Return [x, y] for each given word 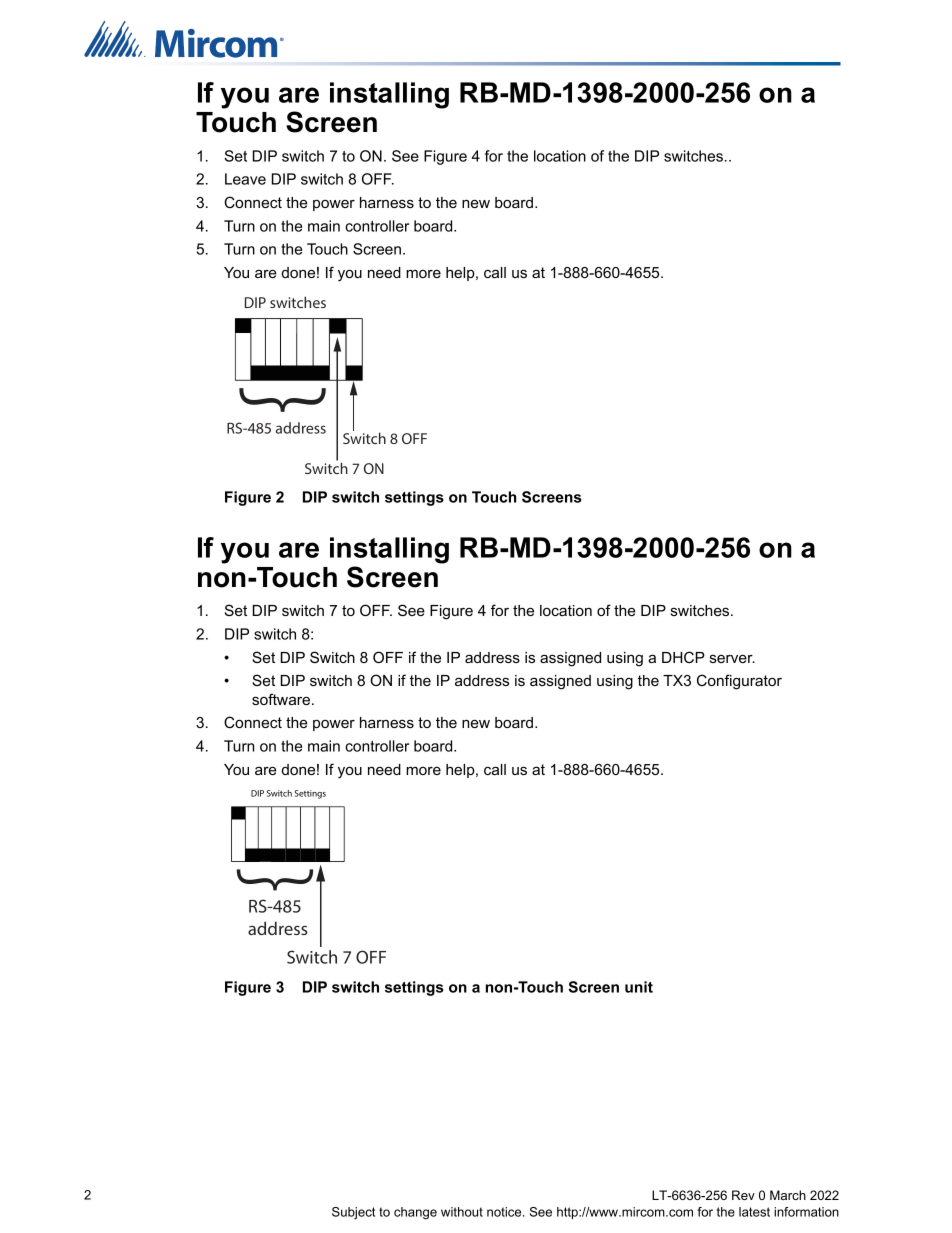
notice [505, 1212]
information [806, 1212]
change [415, 1213]
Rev [743, 1195]
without [462, 1212]
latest [754, 1212]
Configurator [739, 682]
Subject [353, 1213]
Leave [245, 179]
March [788, 1195]
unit [639, 987]
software [282, 699]
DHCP [683, 657]
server [732, 658]
